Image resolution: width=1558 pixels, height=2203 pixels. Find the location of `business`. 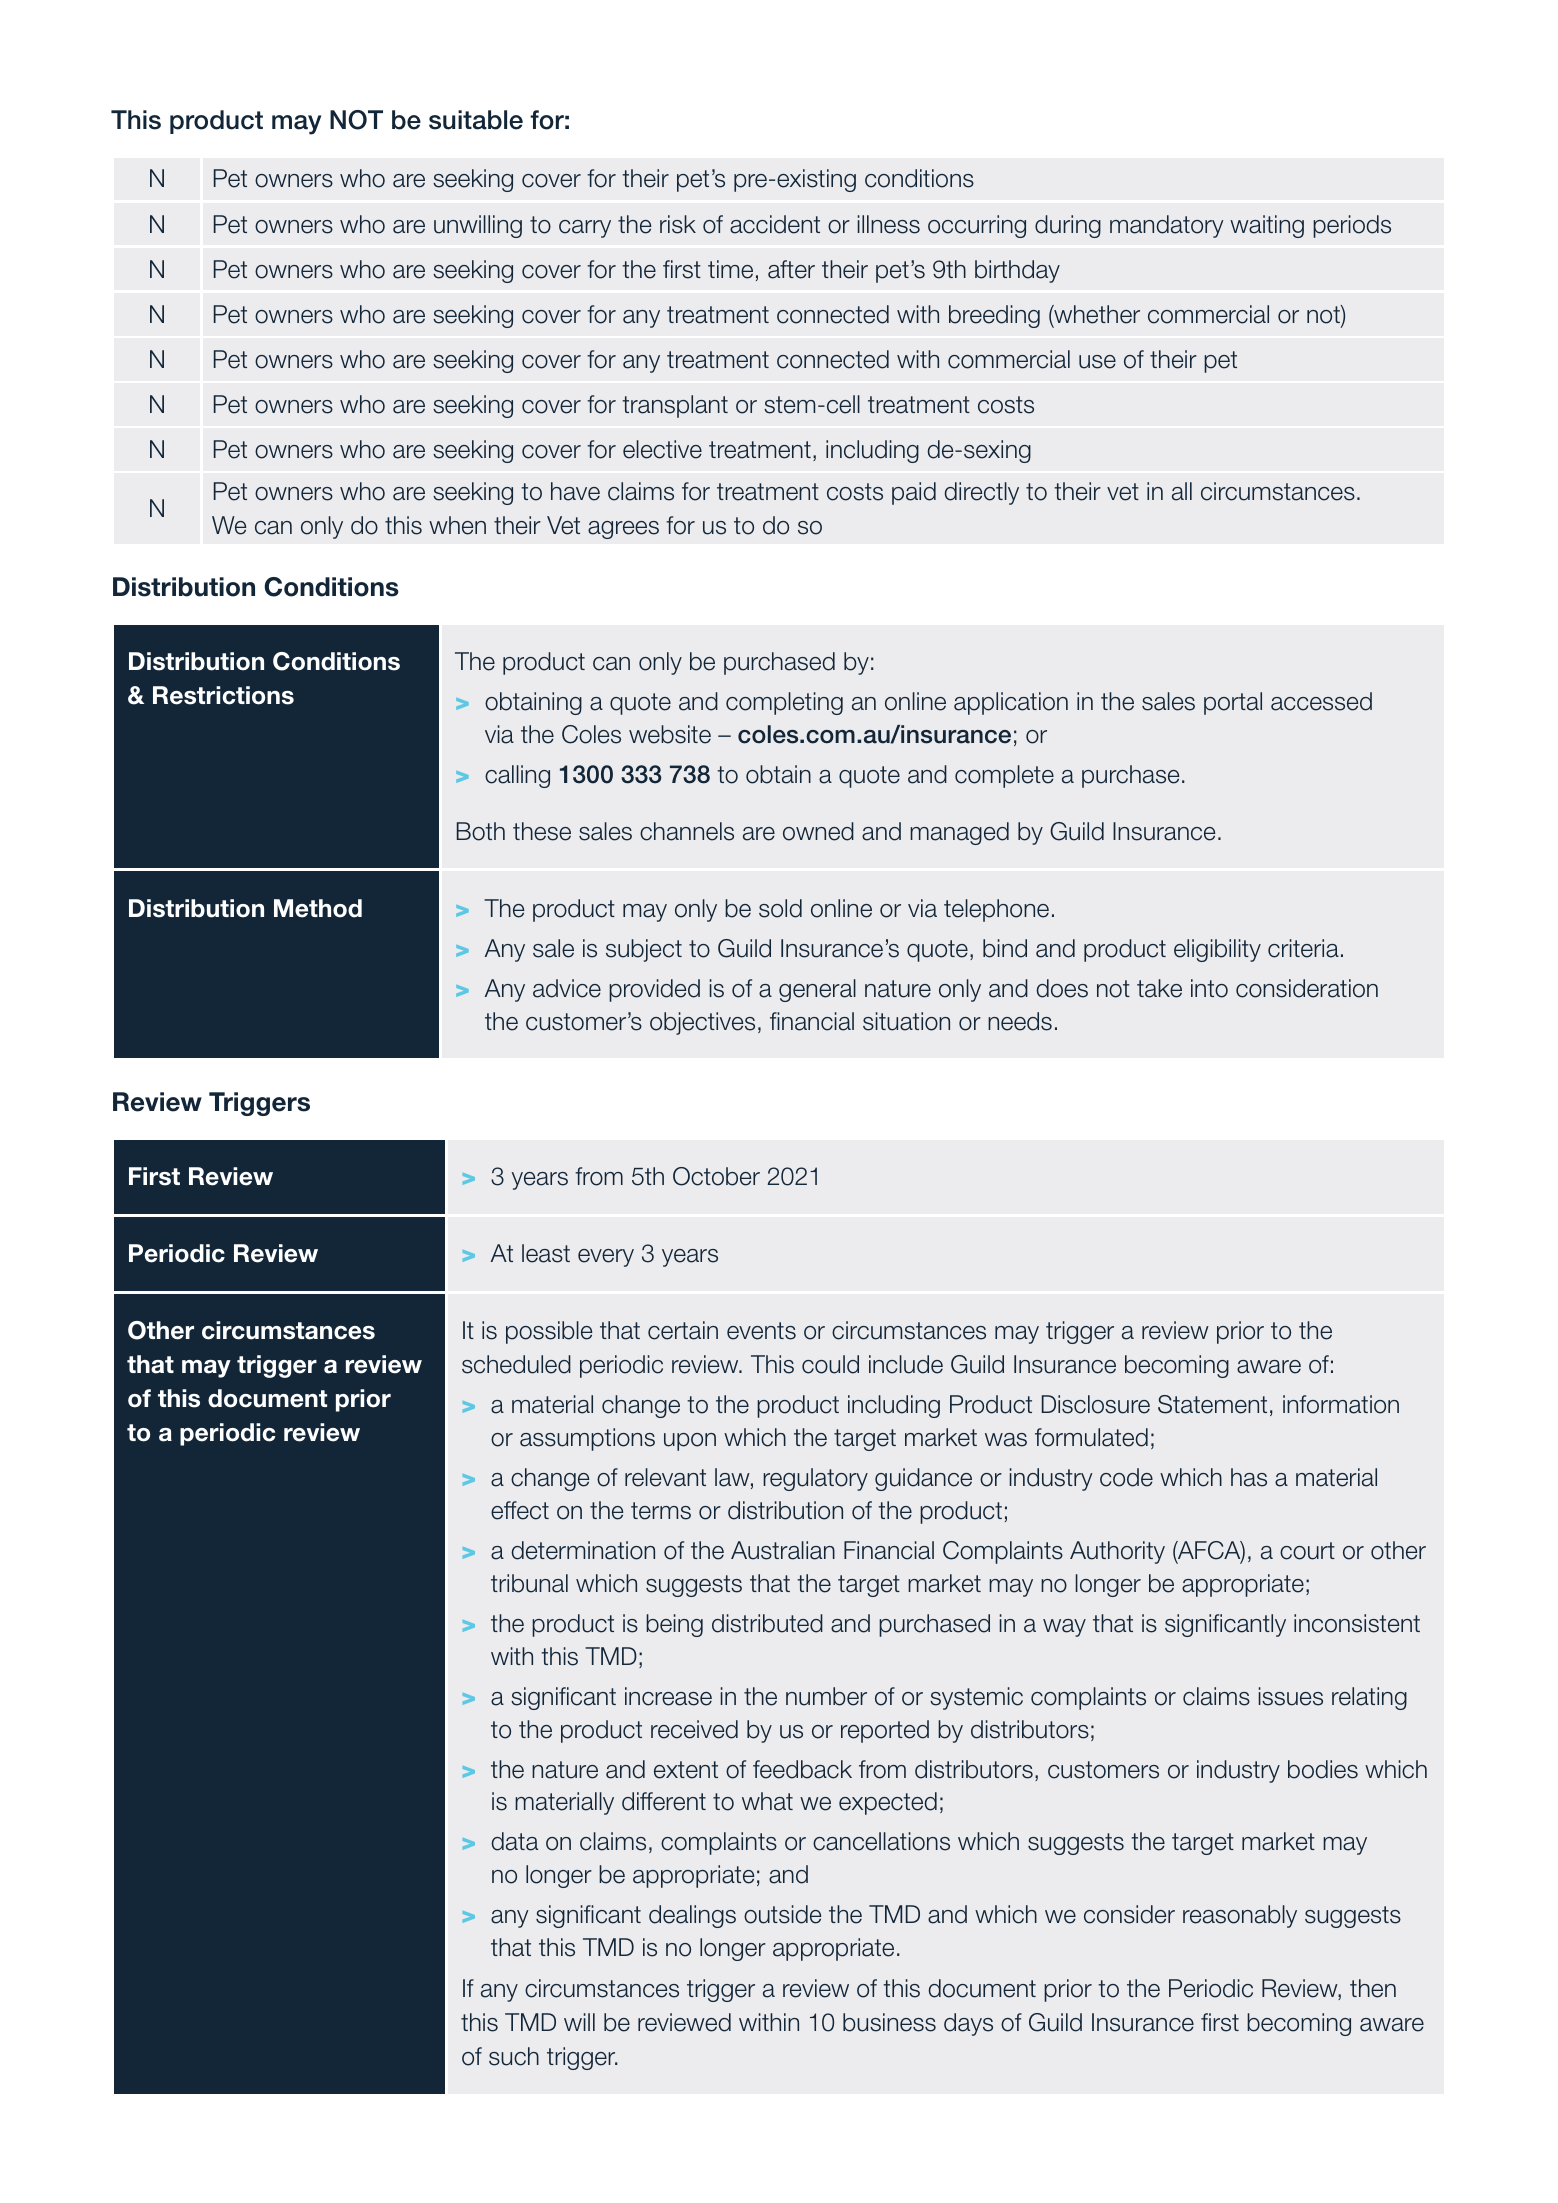

business is located at coordinates (889, 2022).
